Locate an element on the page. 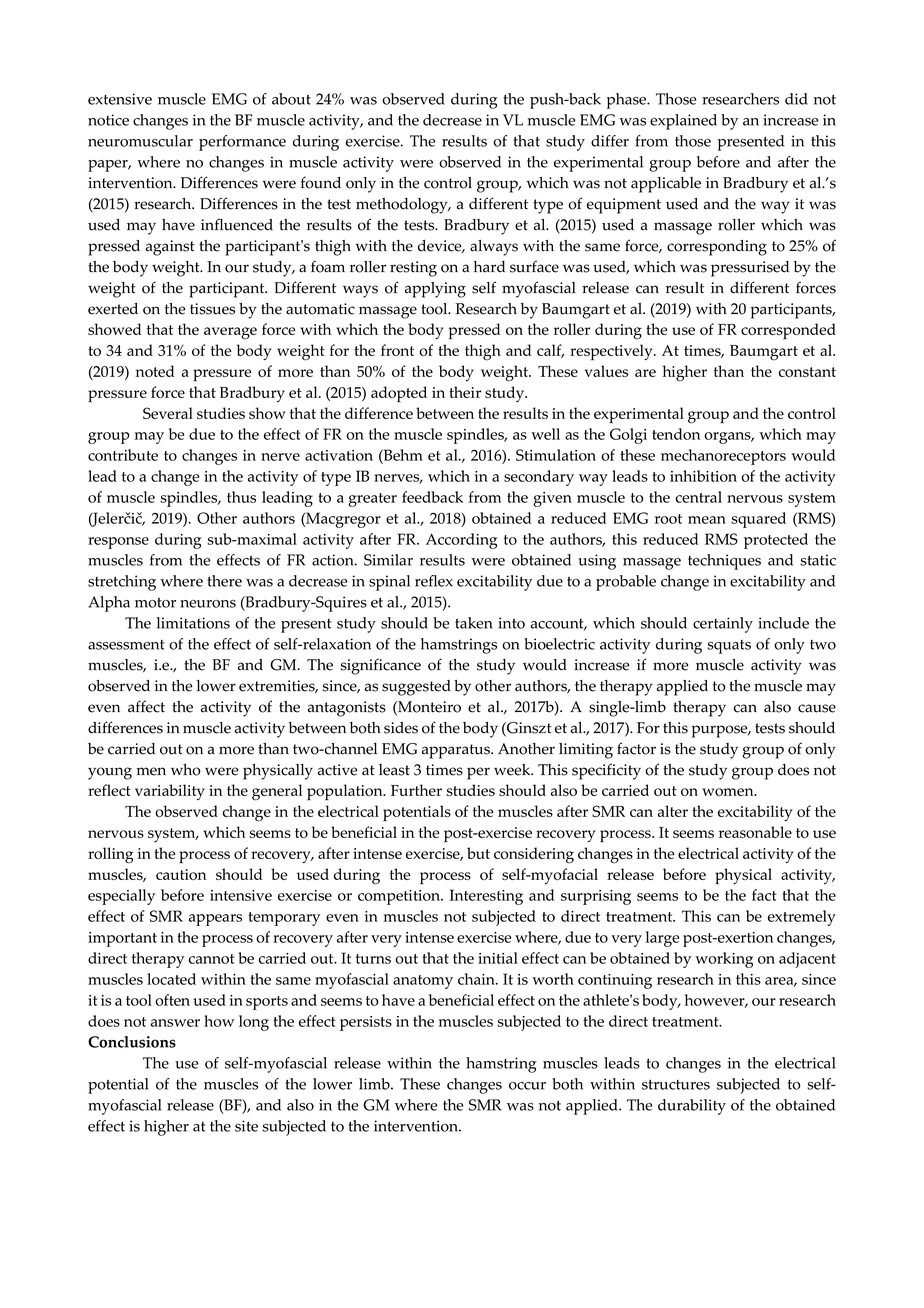  limitations is located at coordinates (193, 623).
